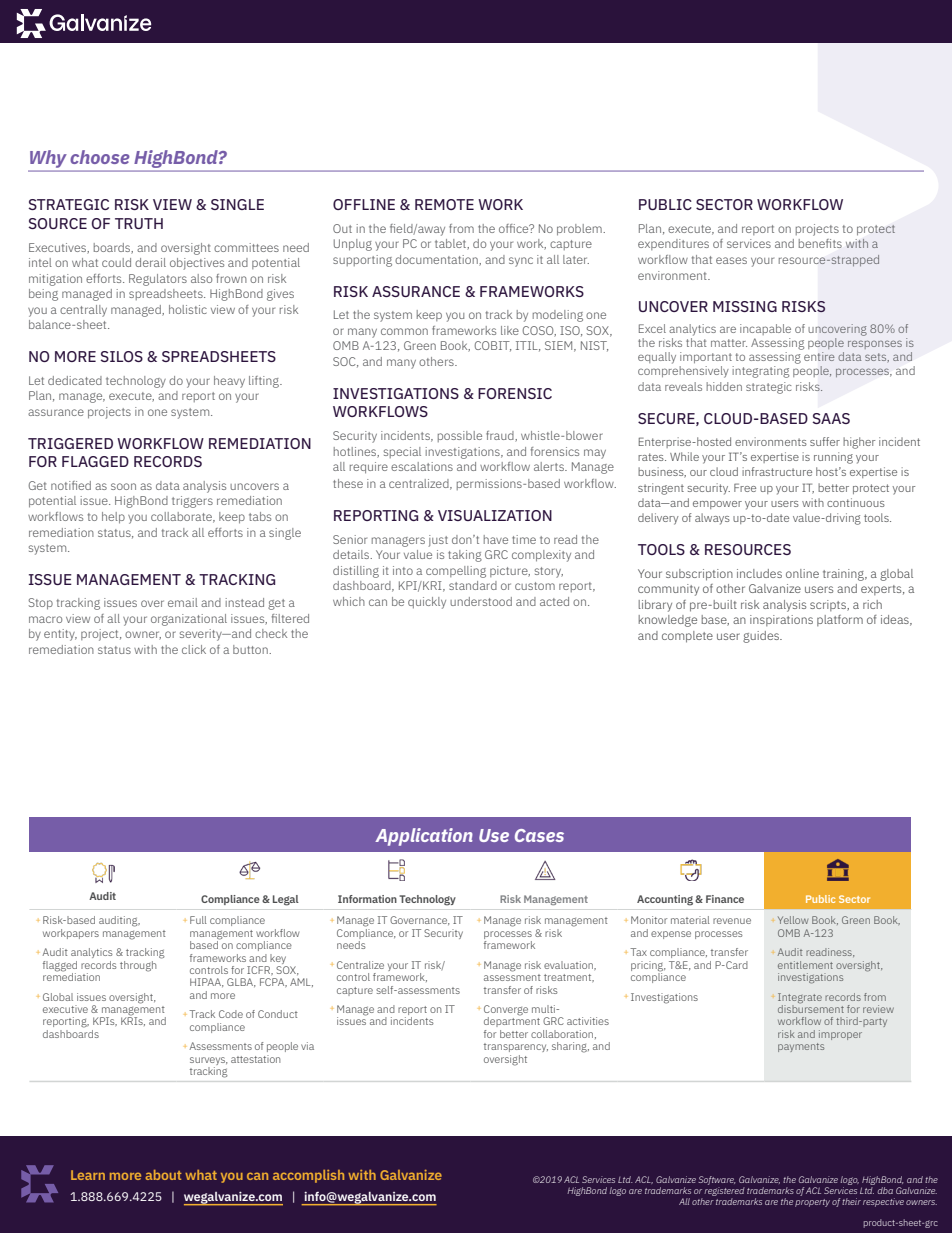  I want to click on Yellow, so click(793, 920).
